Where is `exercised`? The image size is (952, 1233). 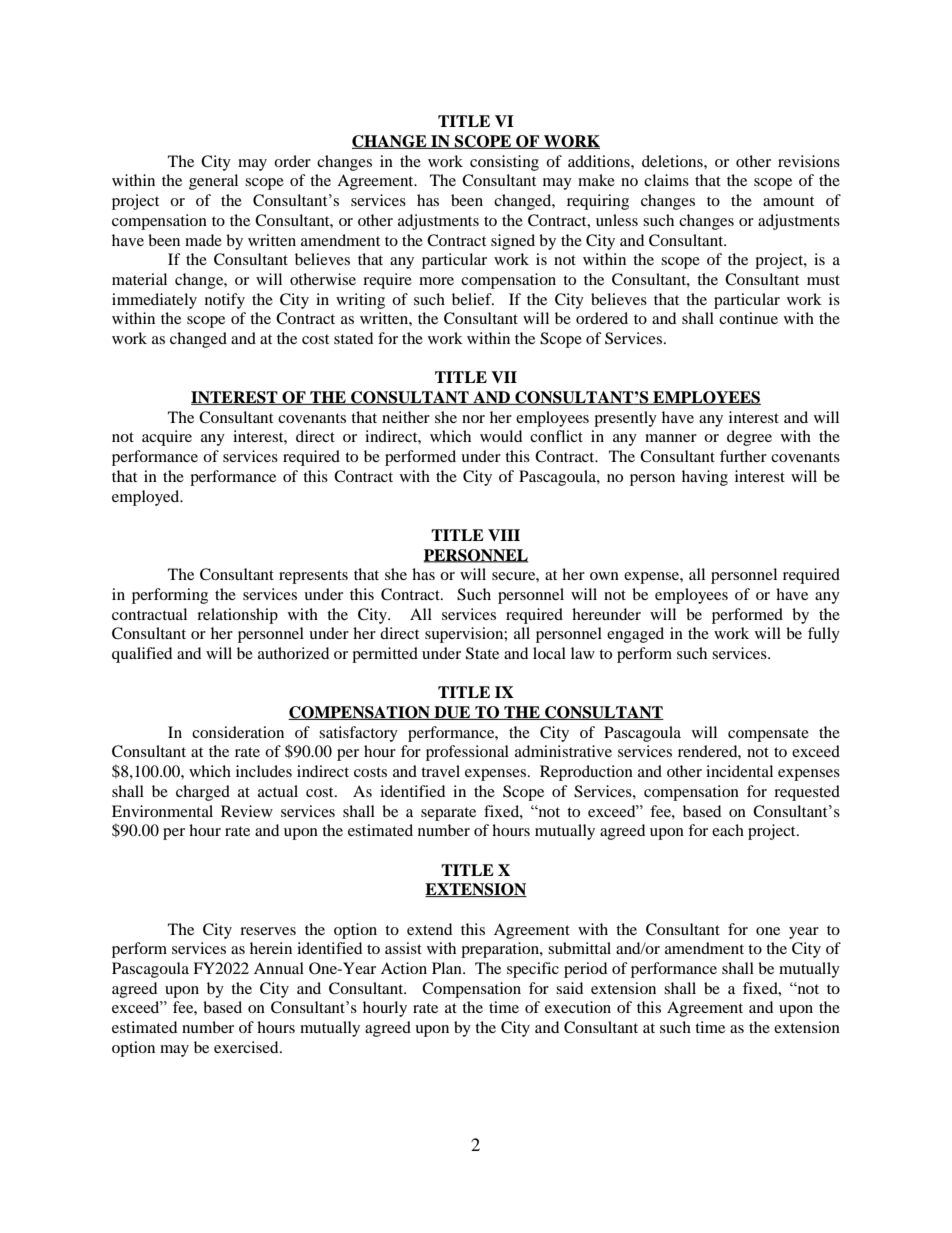 exercised is located at coordinates (247, 1047).
